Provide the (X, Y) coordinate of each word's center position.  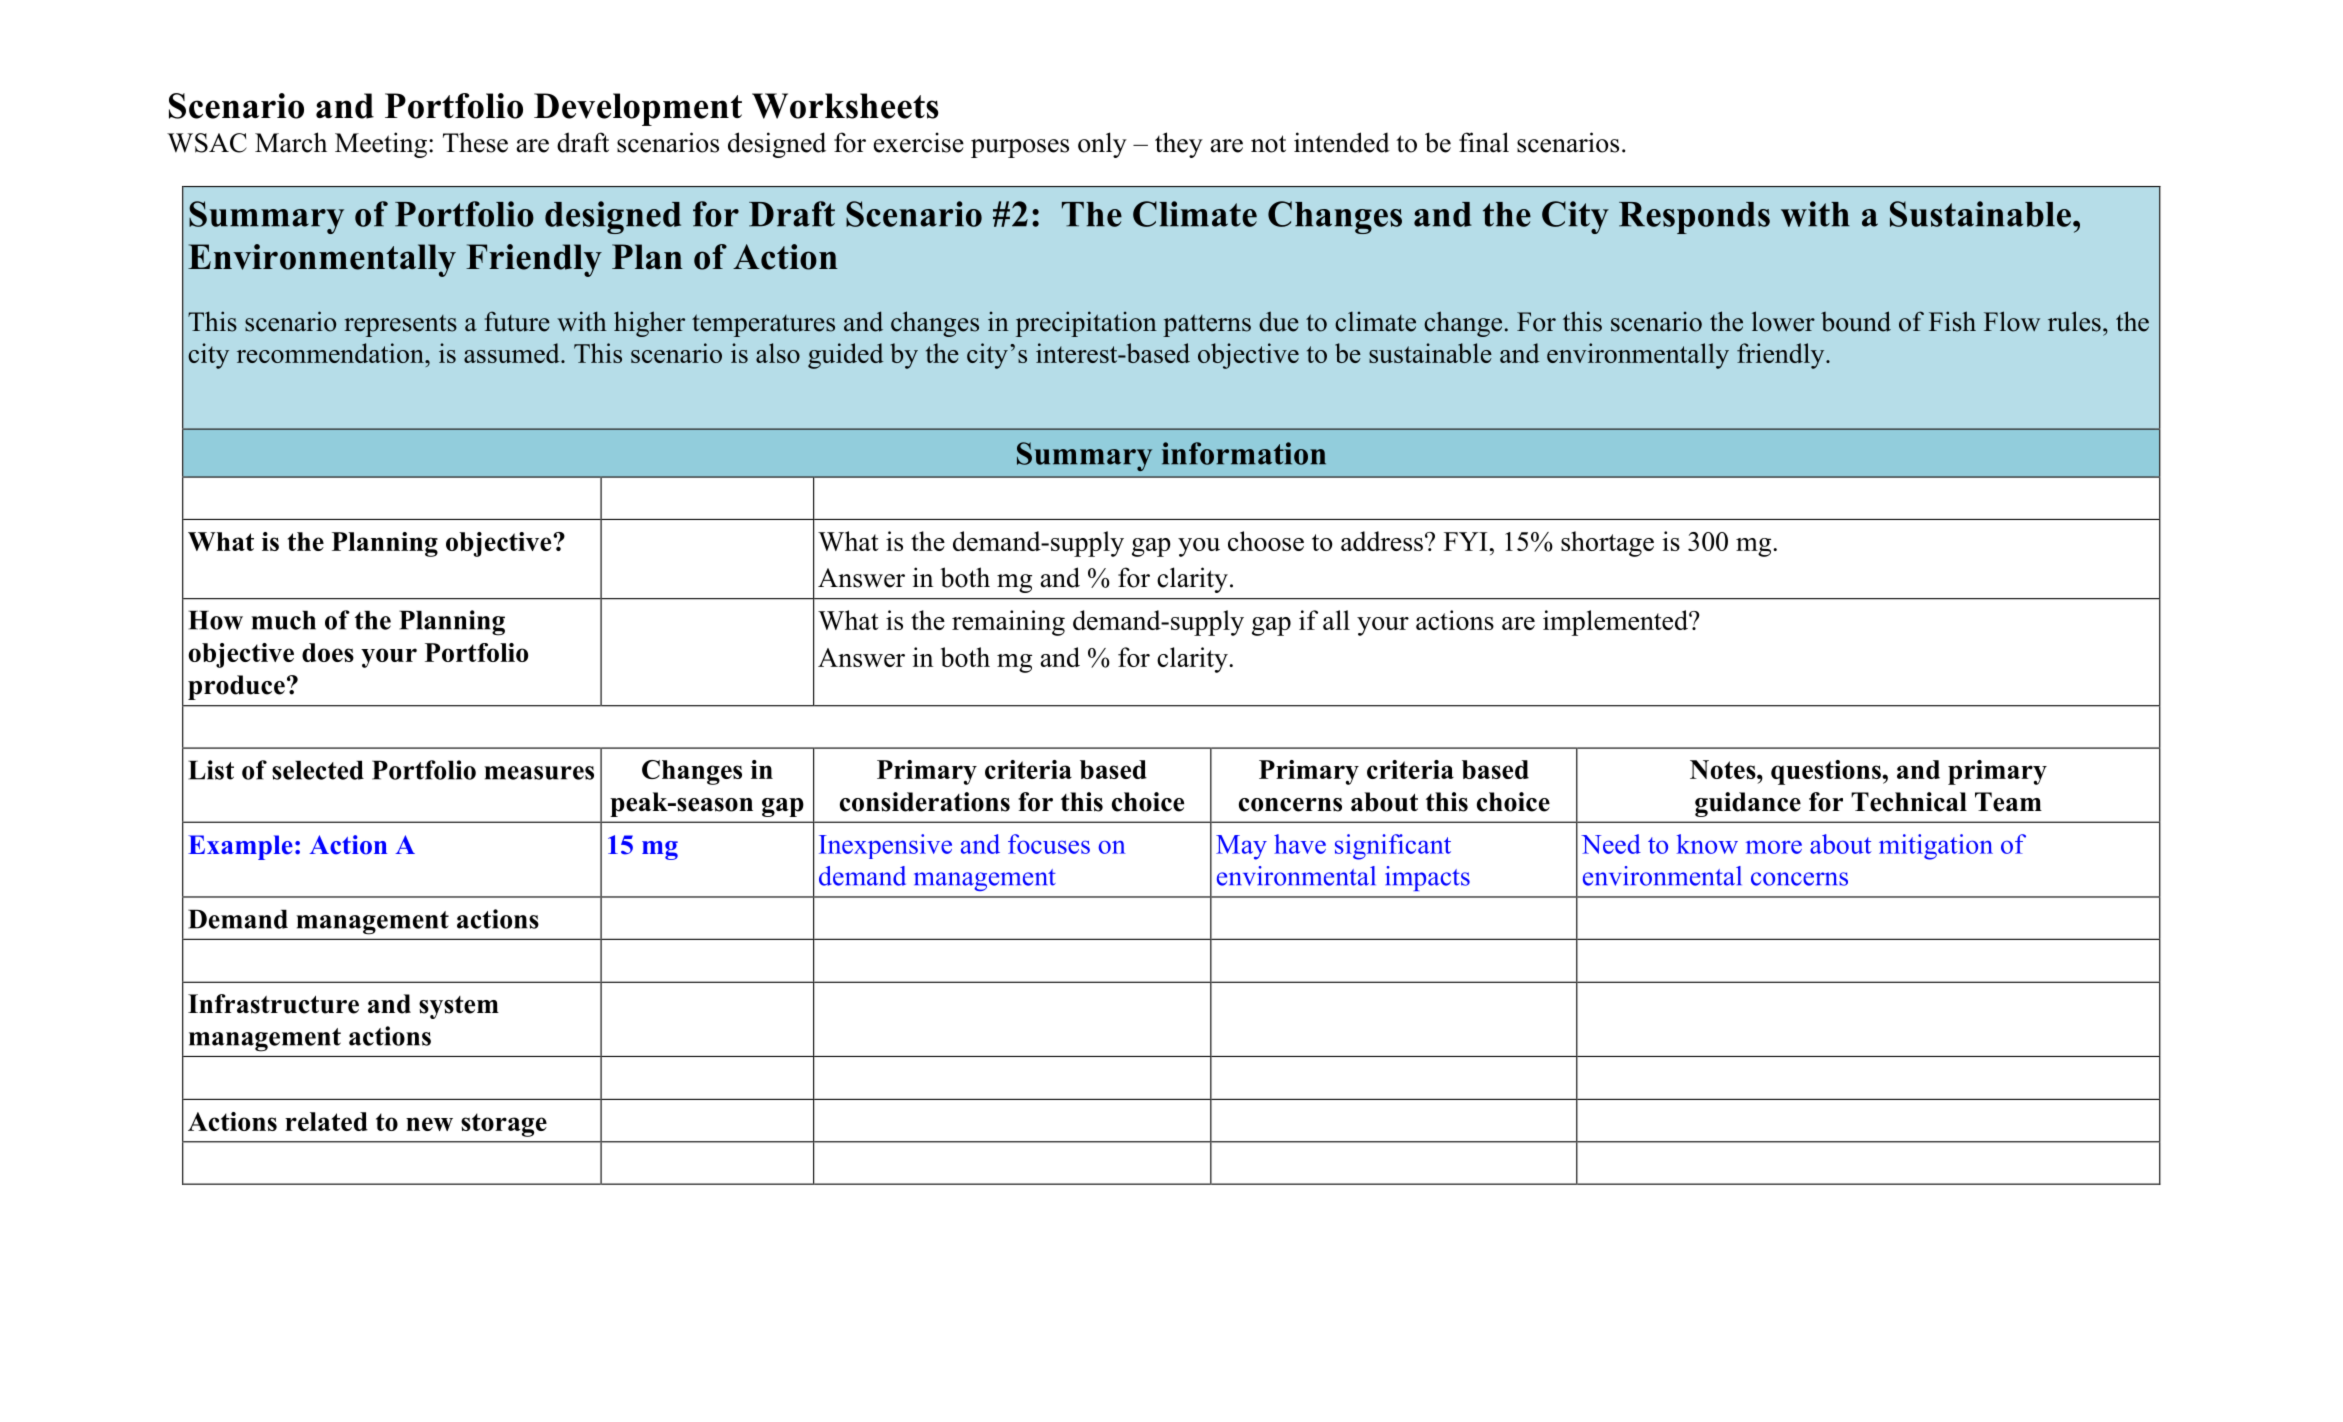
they (1179, 145)
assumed (513, 353)
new (429, 1124)
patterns (1207, 325)
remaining (1008, 623)
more (1774, 847)
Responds (1694, 218)
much (283, 620)
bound (1856, 321)
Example (240, 847)
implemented (1616, 623)
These (475, 142)
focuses (1049, 844)
